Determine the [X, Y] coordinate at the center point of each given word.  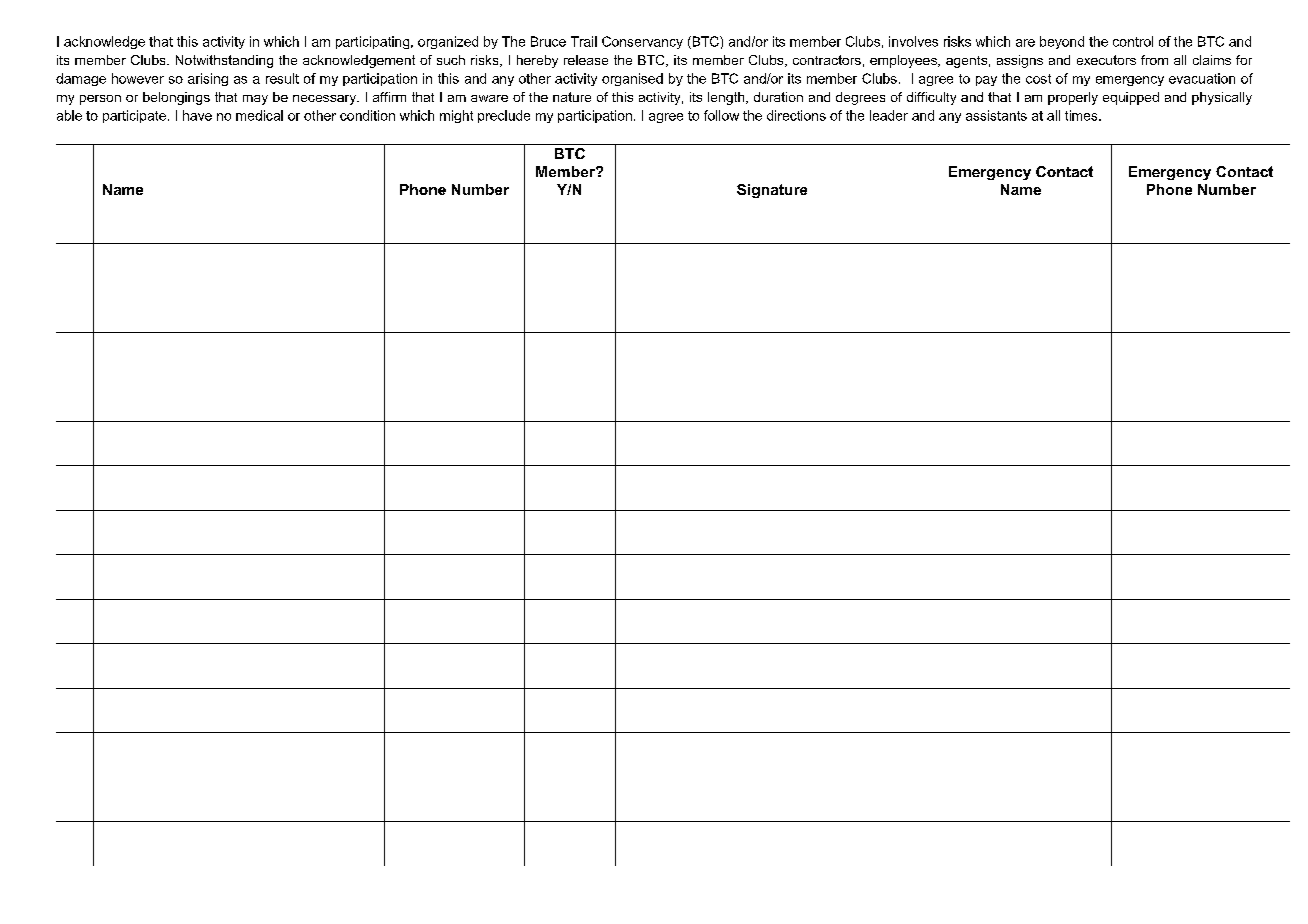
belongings [176, 98]
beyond [1062, 42]
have [197, 115]
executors [1106, 60]
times [1082, 115]
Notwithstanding [224, 61]
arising [208, 79]
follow [721, 115]
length [727, 98]
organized [448, 42]
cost [1038, 79]
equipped [1131, 98]
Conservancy [642, 42]
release [586, 60]
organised [632, 79]
